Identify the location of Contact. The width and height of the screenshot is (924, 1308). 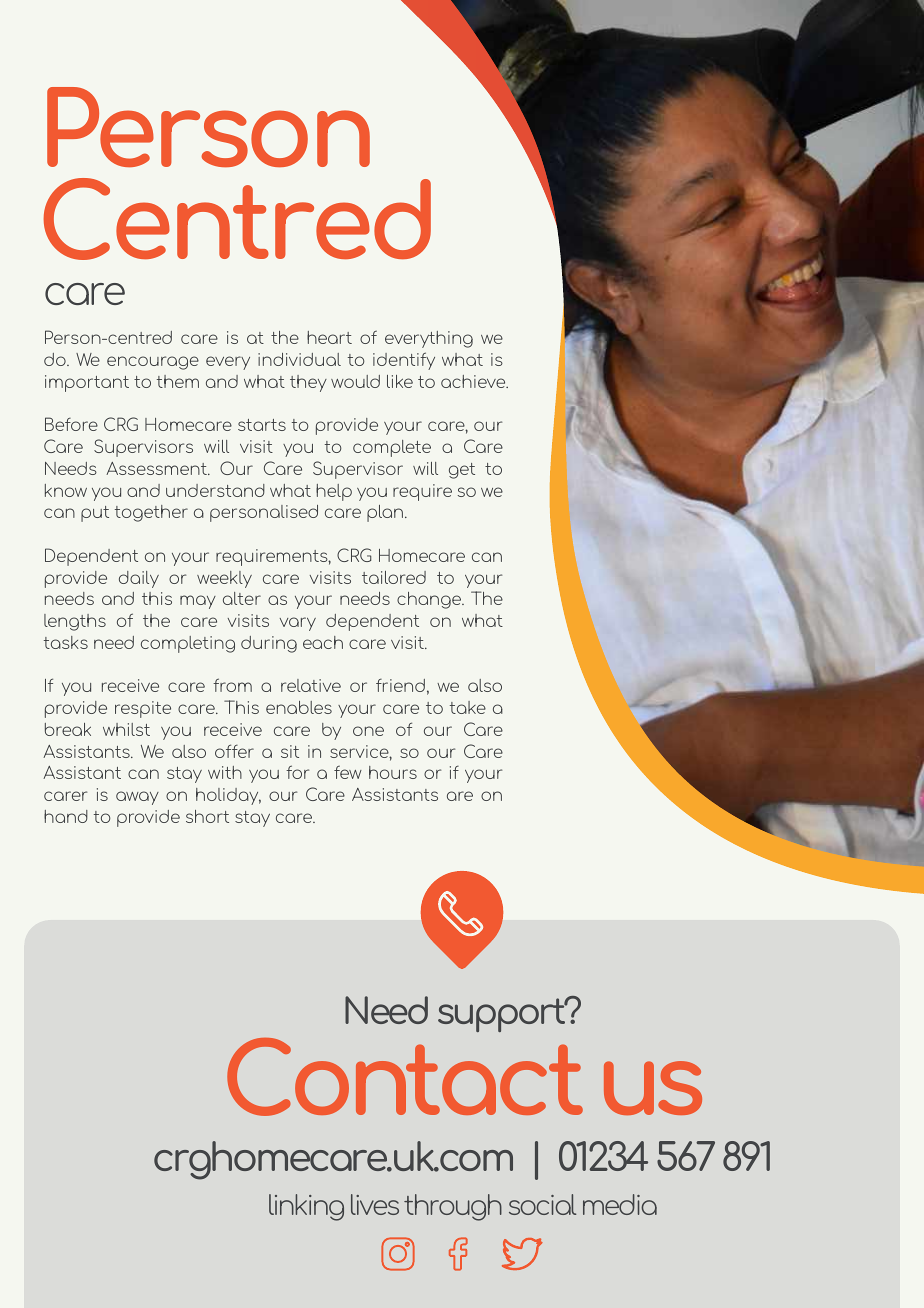
(405, 1077).
